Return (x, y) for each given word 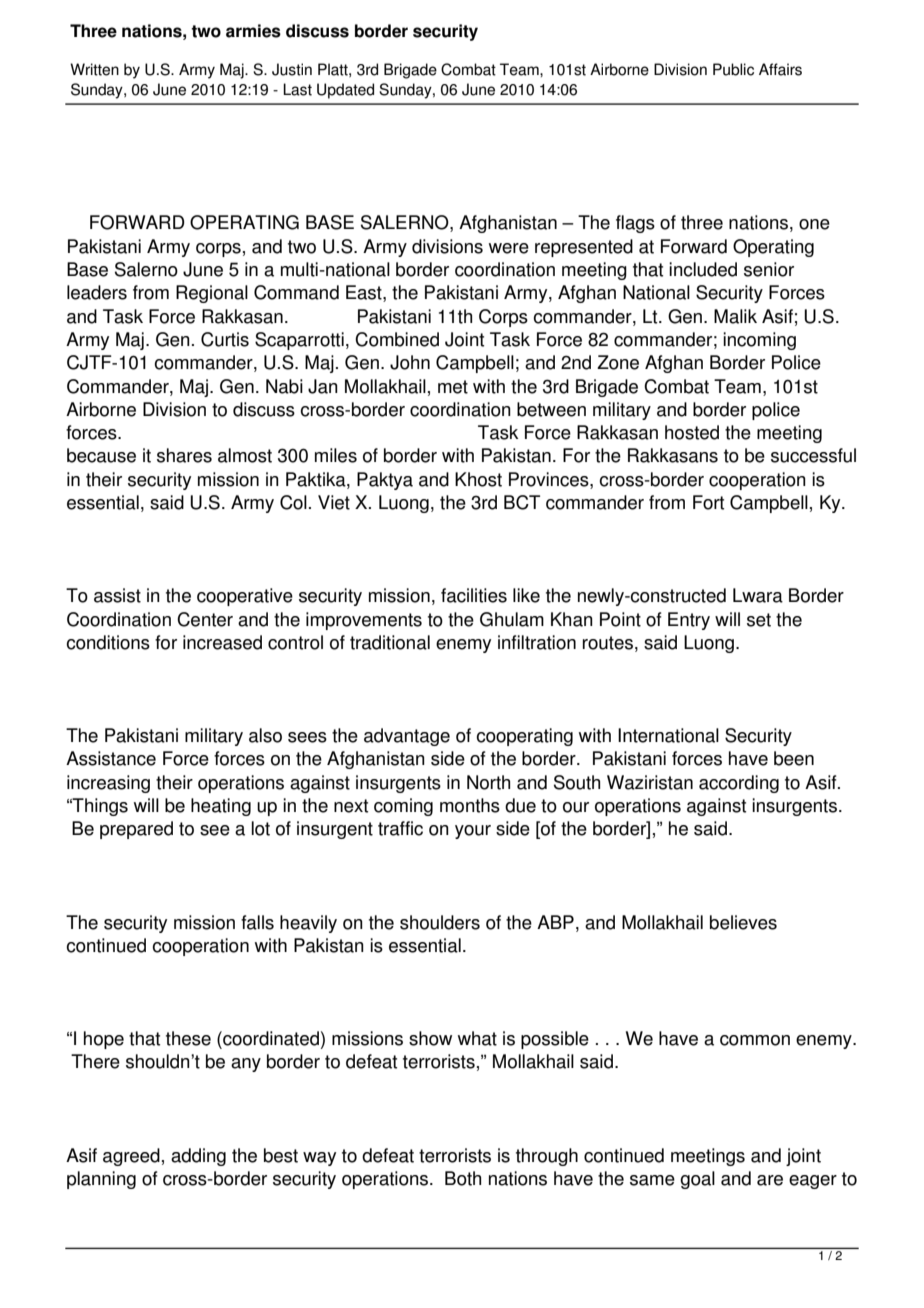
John (410, 362)
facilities (474, 595)
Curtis (225, 339)
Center (205, 619)
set (759, 620)
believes (743, 922)
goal (697, 1180)
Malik (735, 316)
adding (198, 1157)
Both (463, 1178)
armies (253, 31)
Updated (345, 91)
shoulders (440, 922)
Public (733, 69)
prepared (136, 830)
